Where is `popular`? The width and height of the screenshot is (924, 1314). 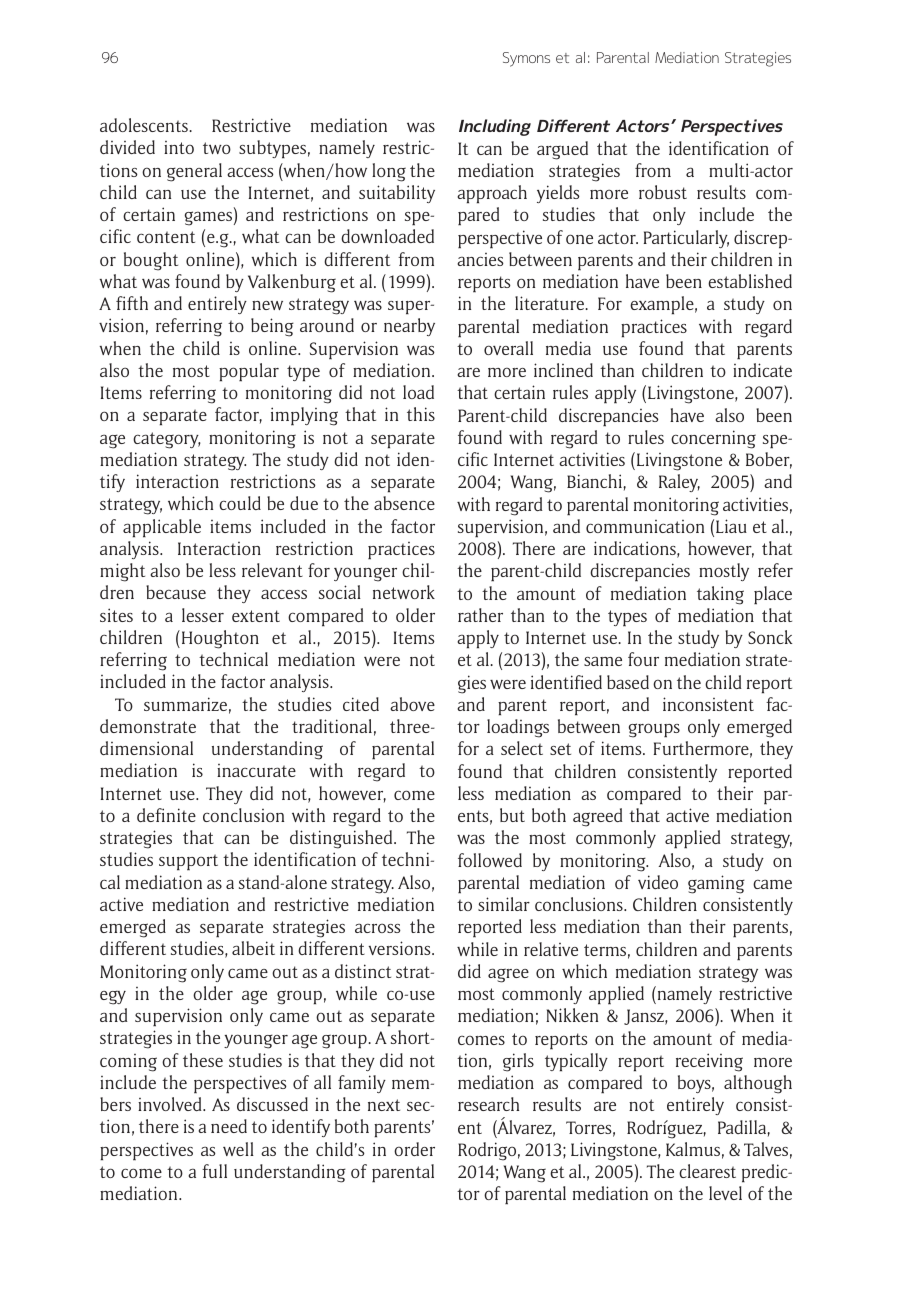 popular is located at coordinates (249, 372).
